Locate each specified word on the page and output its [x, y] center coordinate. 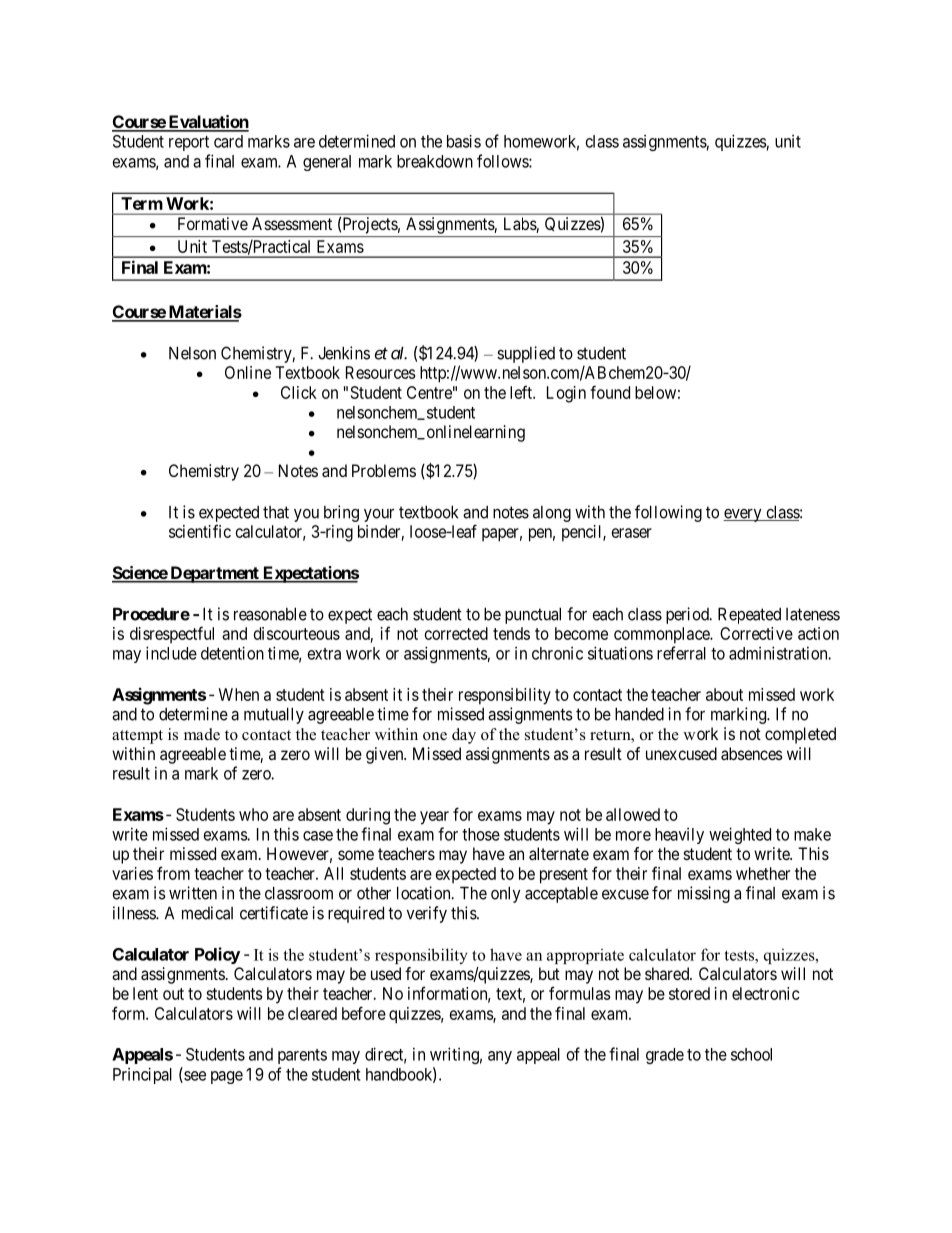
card [228, 141]
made [202, 734]
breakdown [435, 161]
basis [464, 141]
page [227, 1077]
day [464, 736]
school [751, 1054]
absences [752, 753]
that [276, 512]
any [500, 1057]
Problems [384, 470]
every [743, 515]
